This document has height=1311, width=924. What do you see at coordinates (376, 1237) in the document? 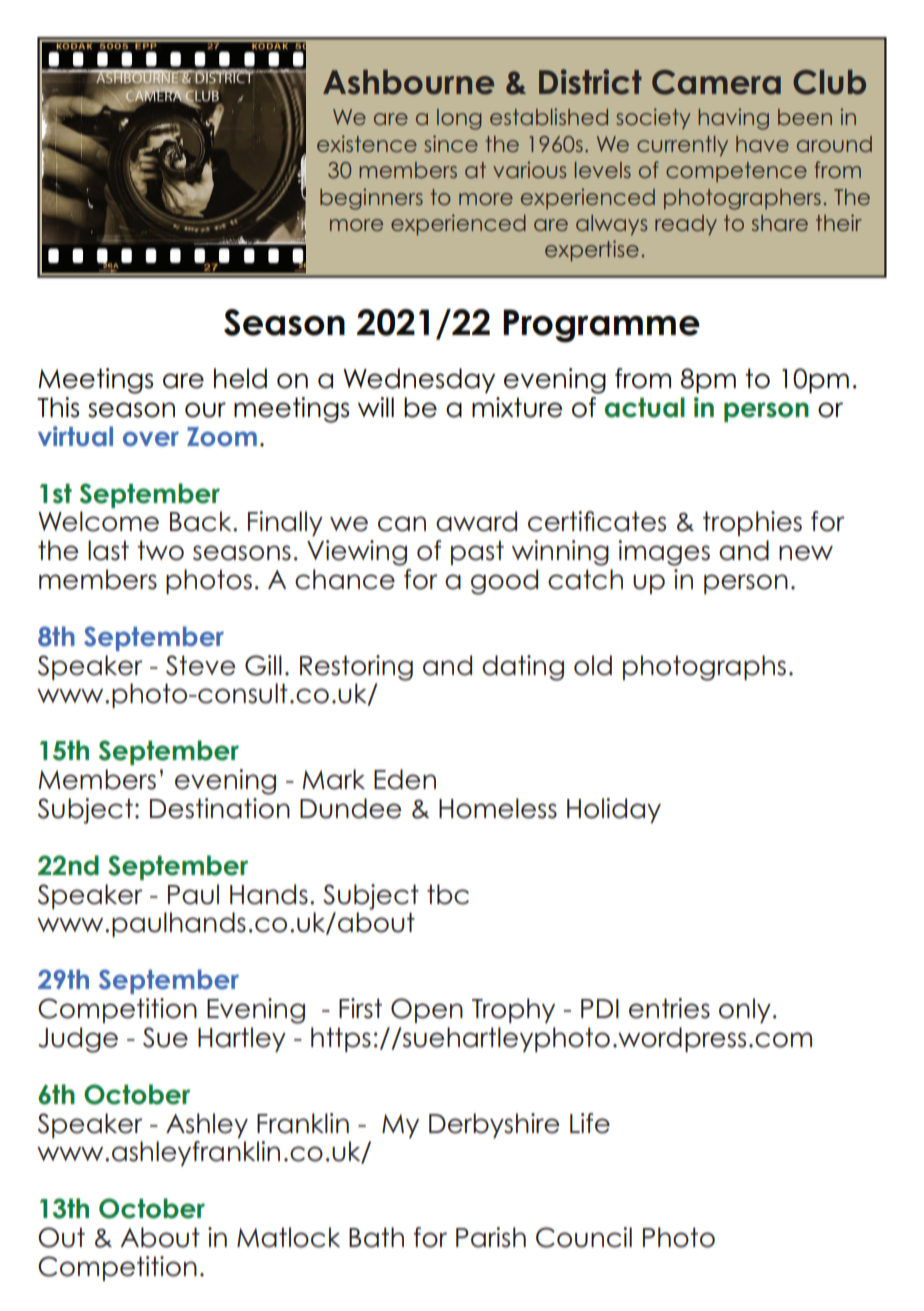
I see `Bath` at bounding box center [376, 1237].
